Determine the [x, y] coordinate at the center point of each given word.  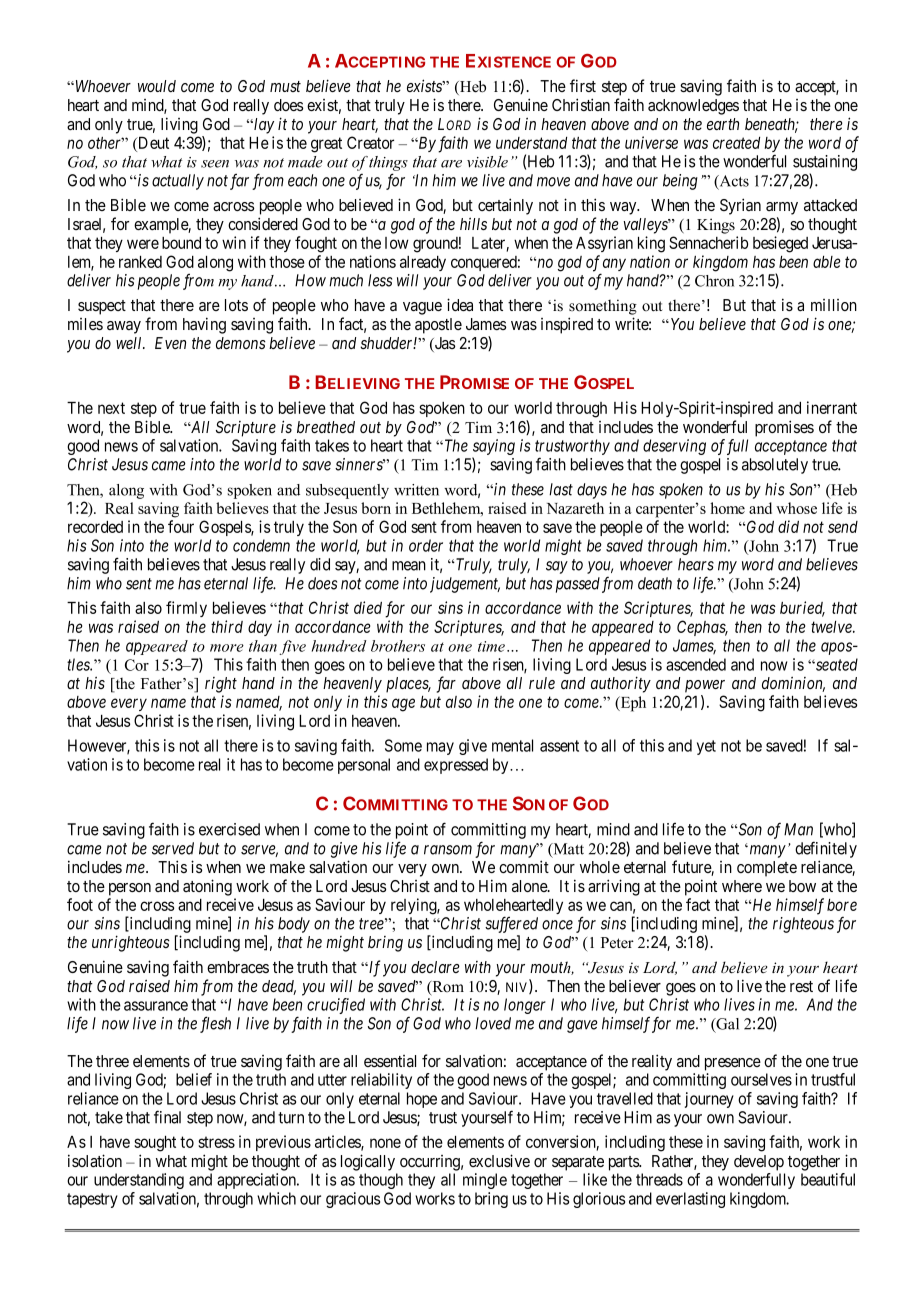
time [491, 646]
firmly [186, 609]
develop [759, 1163]
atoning [207, 887]
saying [494, 447]
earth [723, 124]
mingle [485, 1181]
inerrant [832, 407]
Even [170, 343]
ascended [696, 664]
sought [155, 1144]
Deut [152, 143]
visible [487, 162]
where [742, 886]
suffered [511, 924]
